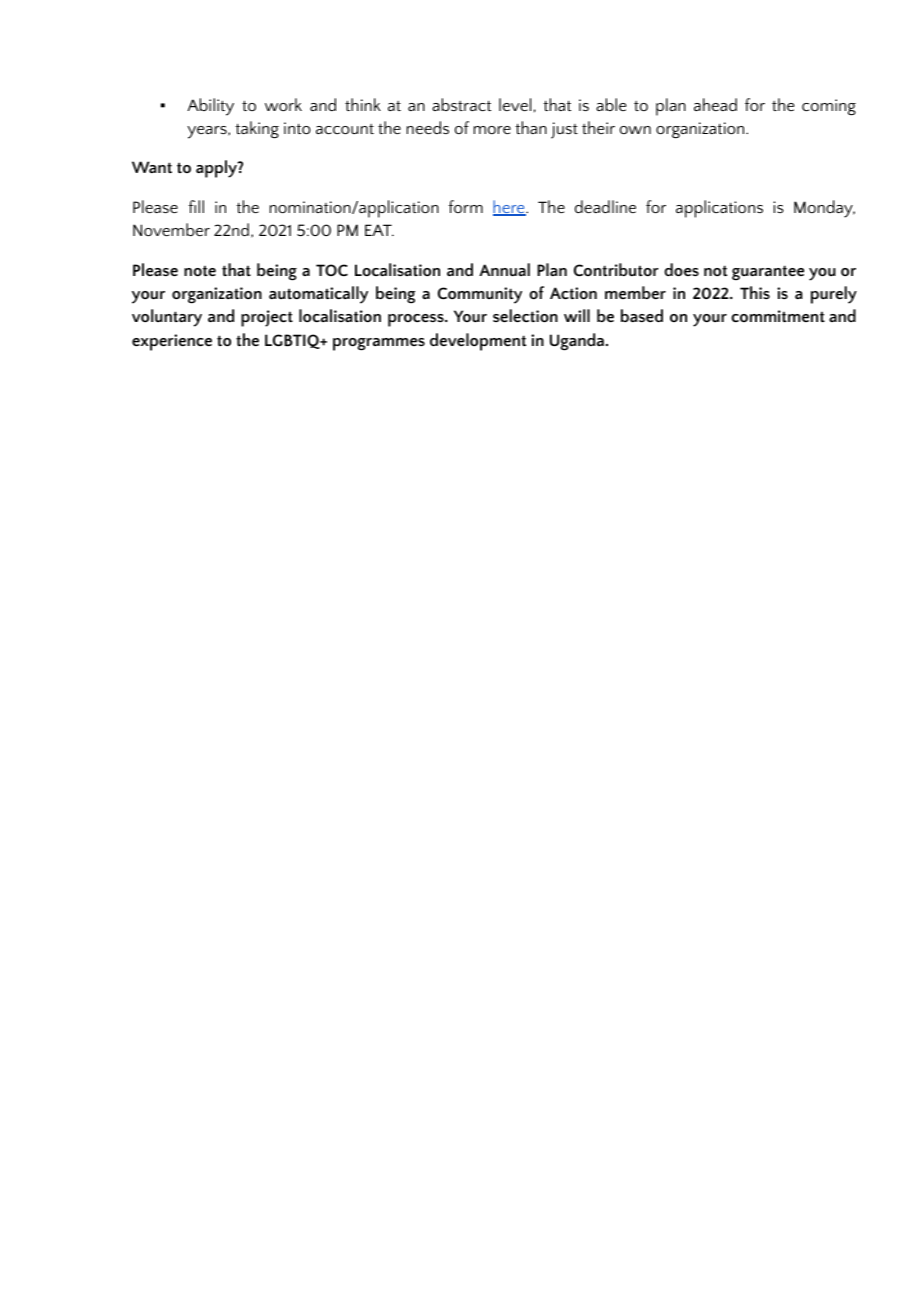 The height and width of the screenshot is (1307, 924). I want to click on Annual, so click(504, 269).
